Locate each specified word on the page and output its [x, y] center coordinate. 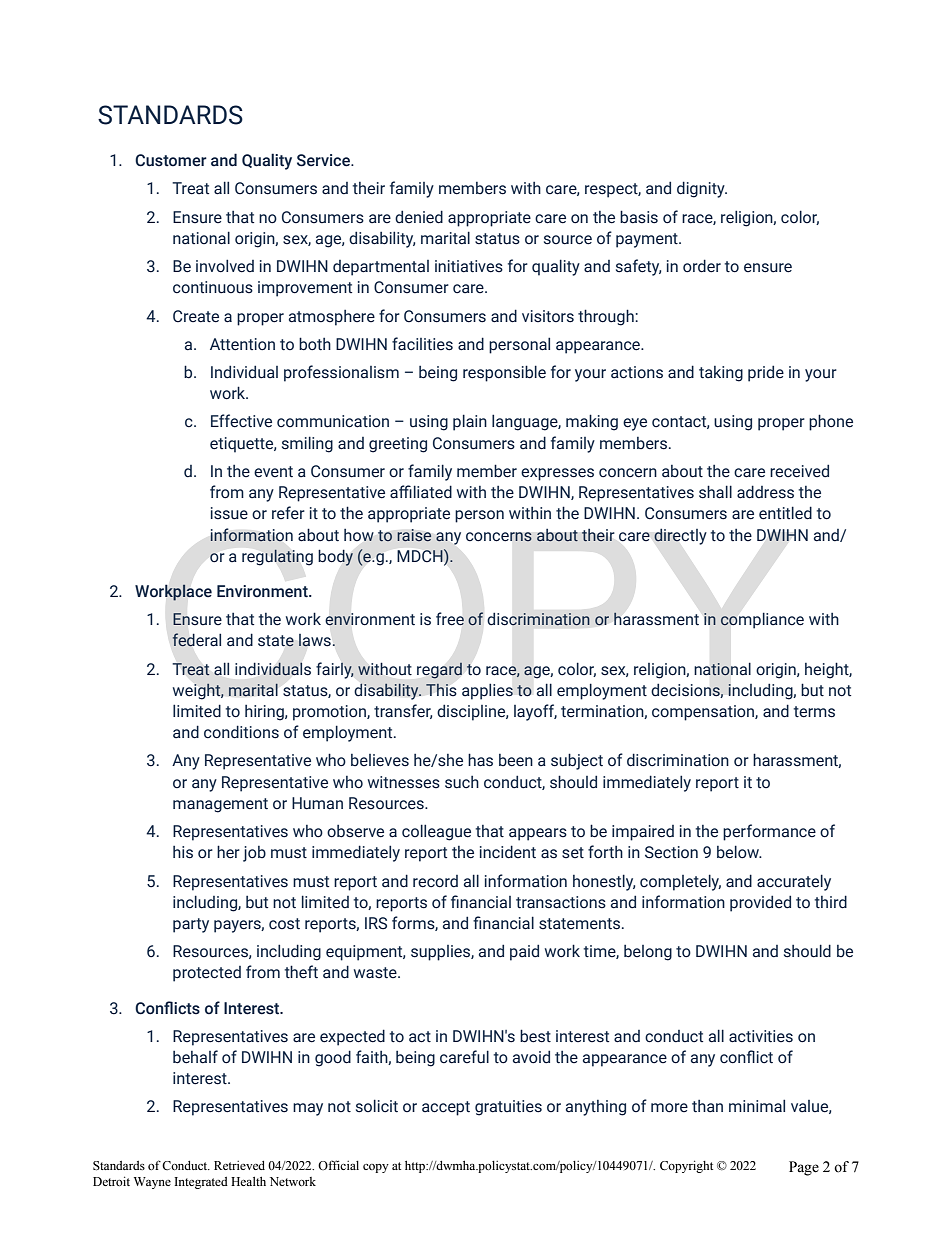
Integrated [201, 1183]
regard [439, 671]
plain [470, 422]
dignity [702, 189]
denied [419, 217]
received [799, 471]
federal [196, 640]
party [191, 925]
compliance [762, 620]
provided [760, 903]
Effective [241, 421]
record [435, 881]
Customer [171, 160]
